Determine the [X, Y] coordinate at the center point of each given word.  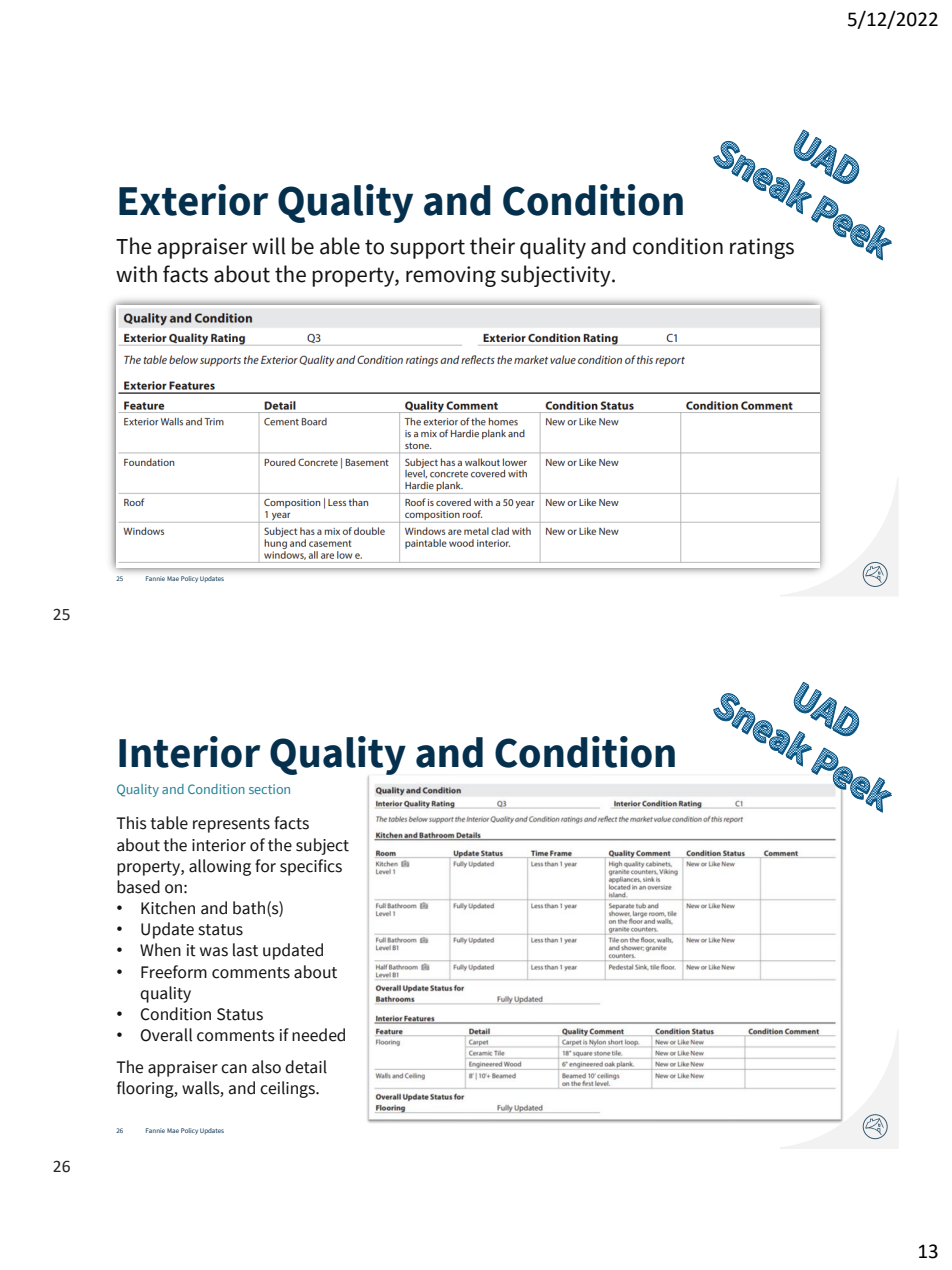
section [269, 789]
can [234, 1069]
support [427, 249]
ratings [762, 248]
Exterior [193, 200]
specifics [311, 867]
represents [231, 825]
